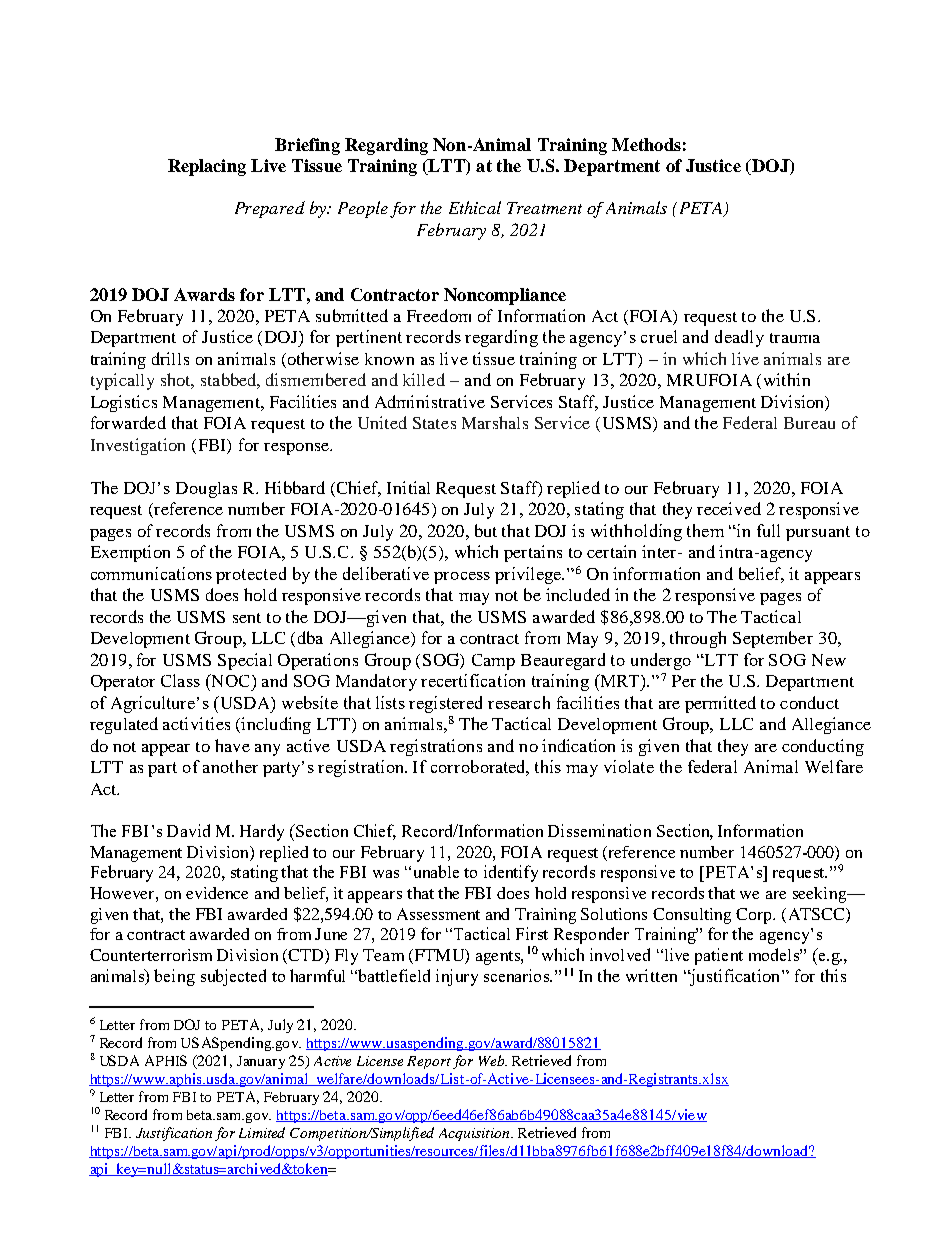  Describe the element at coordinates (651, 975) in the screenshot. I see `written` at that location.
